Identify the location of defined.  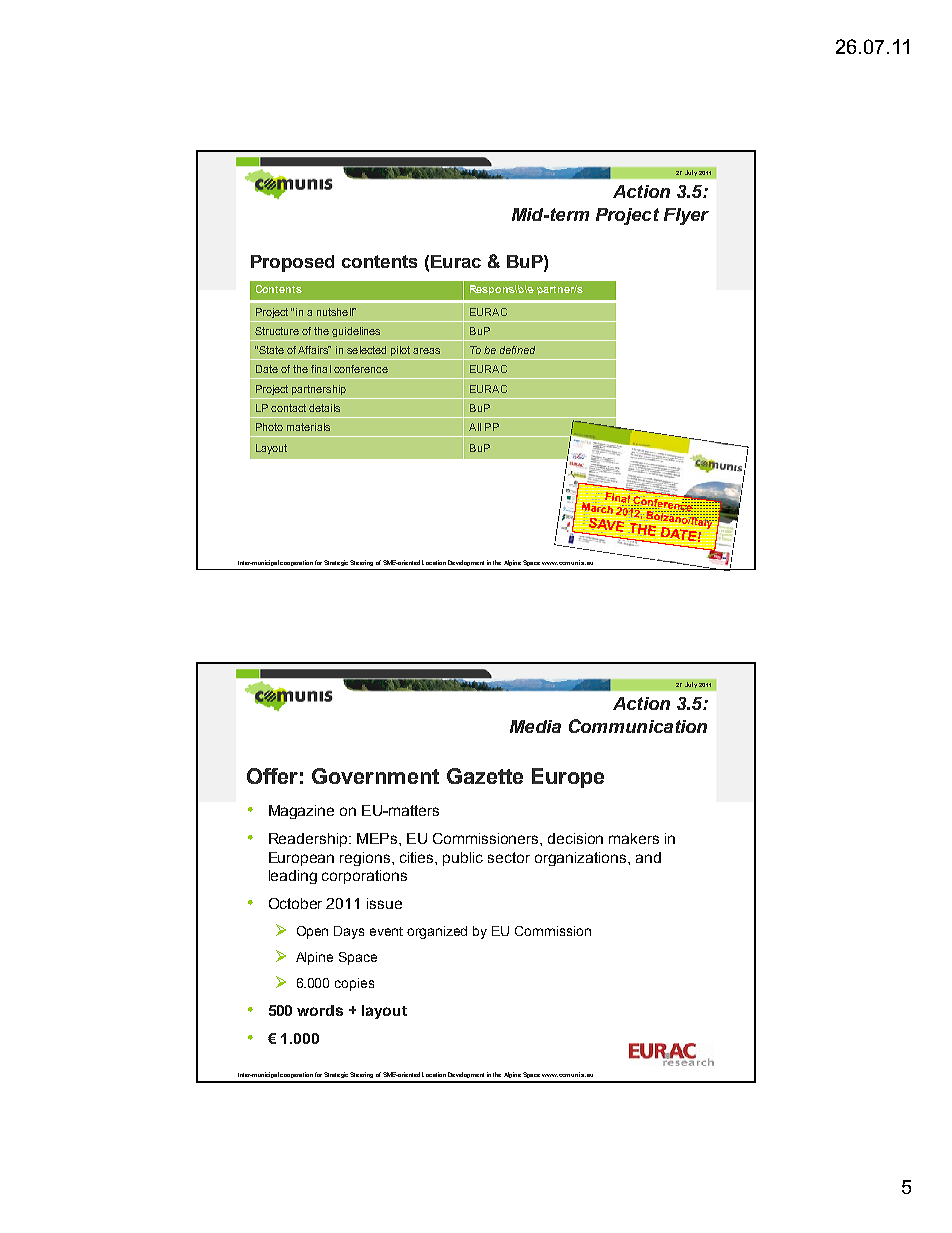
(517, 350).
